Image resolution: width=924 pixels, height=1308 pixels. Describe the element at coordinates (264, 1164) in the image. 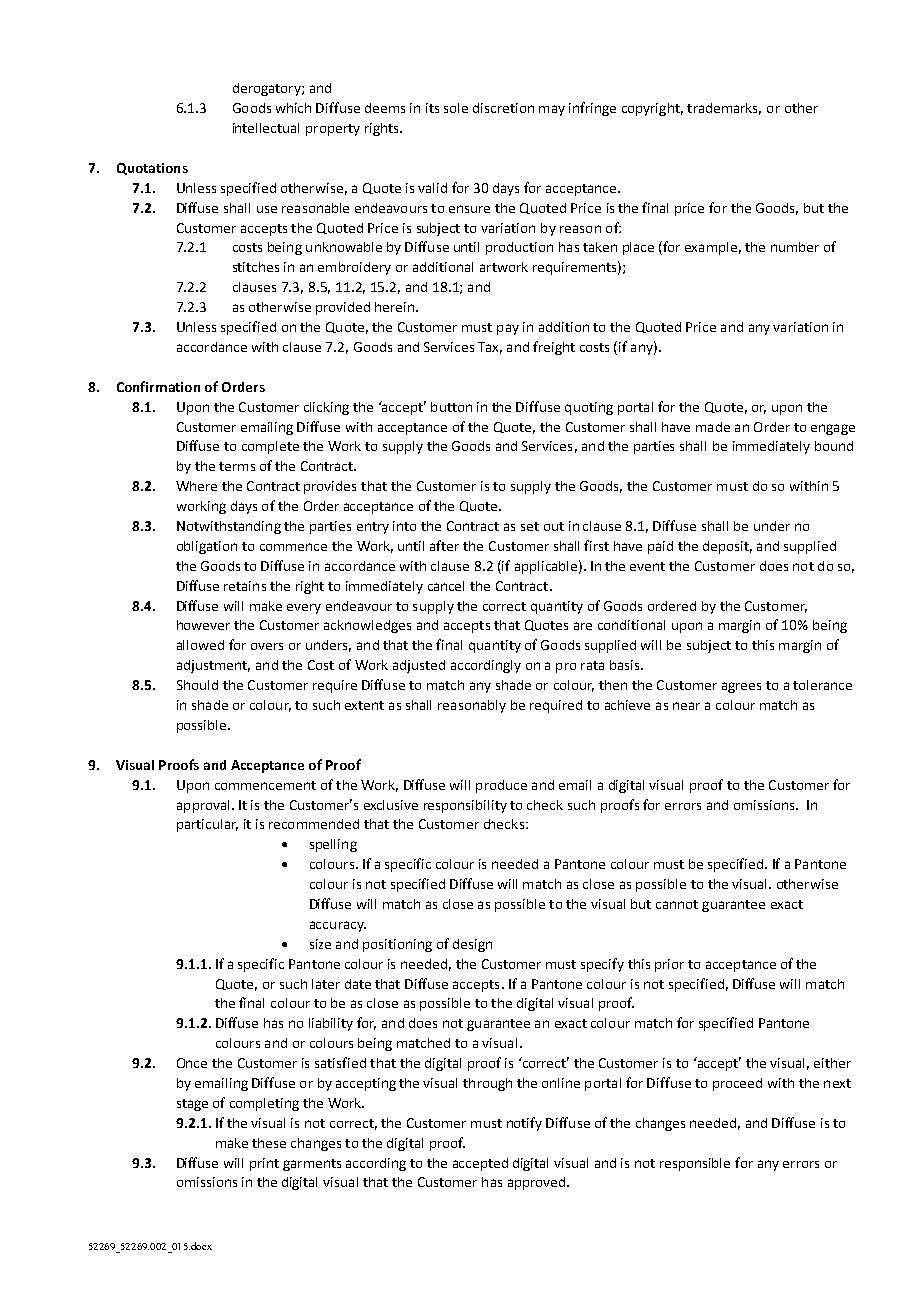

I see `print` at that location.
